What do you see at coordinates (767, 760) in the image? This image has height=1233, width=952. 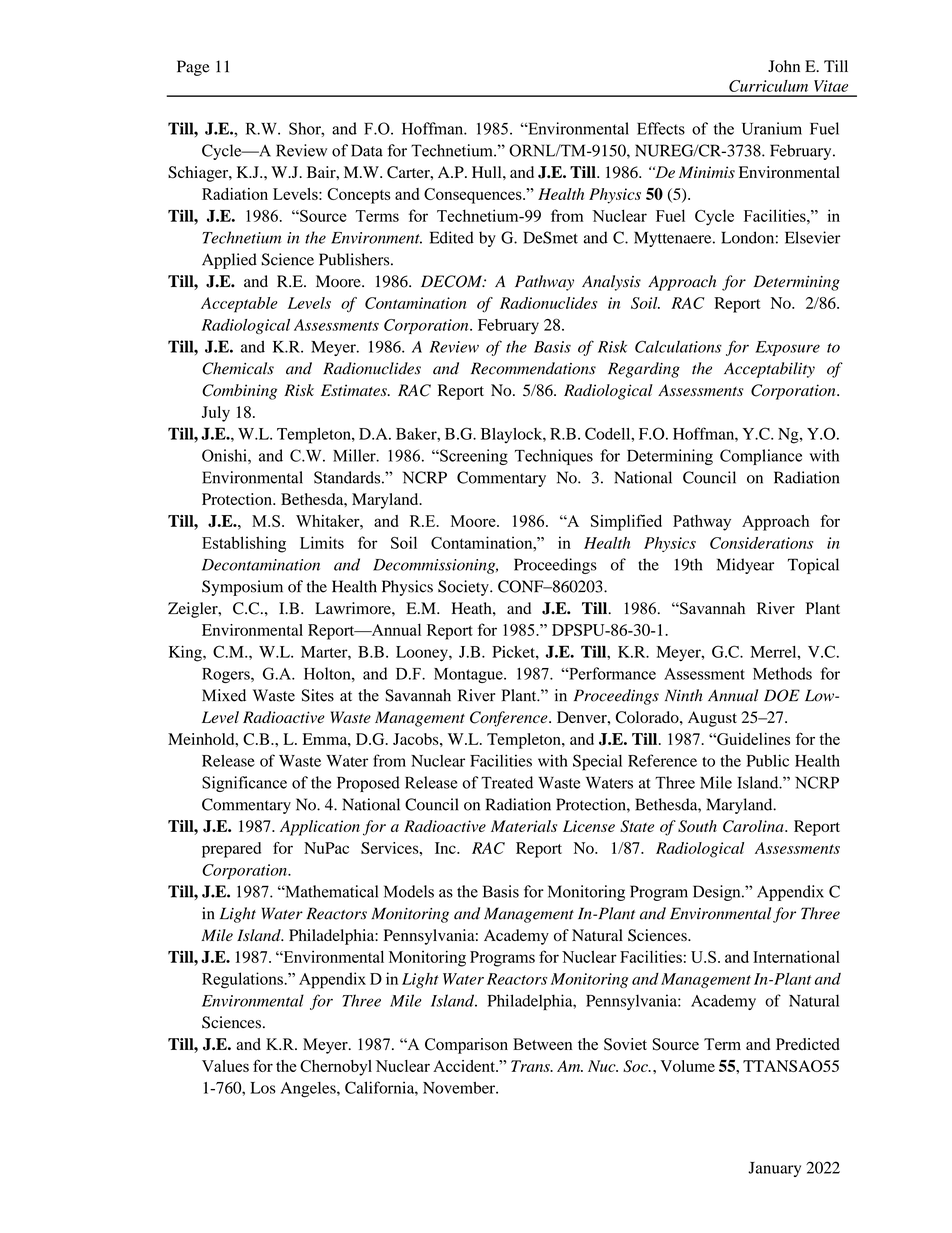 I see `Public` at bounding box center [767, 760].
